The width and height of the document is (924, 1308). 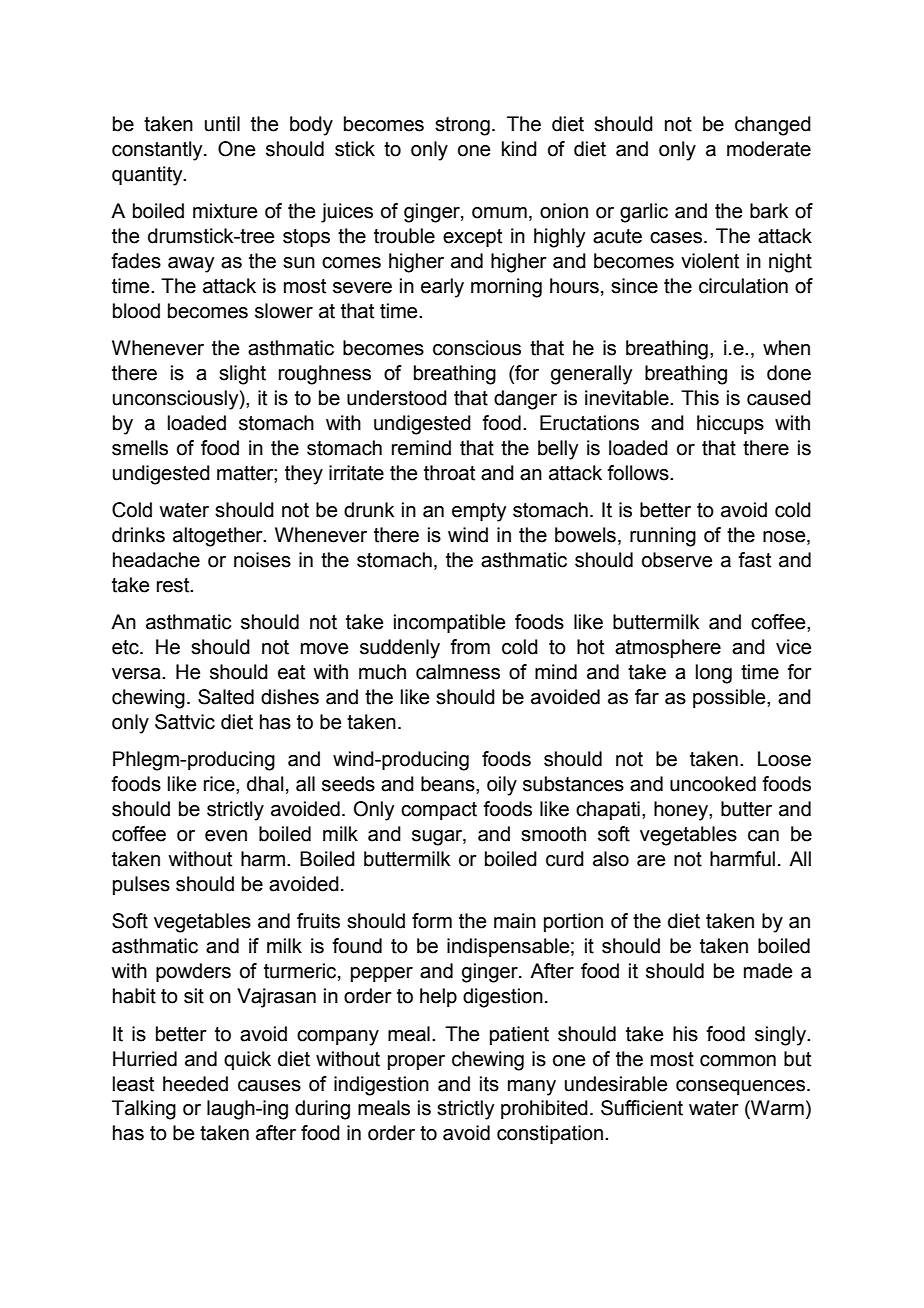 I want to click on moderate, so click(x=769, y=149).
